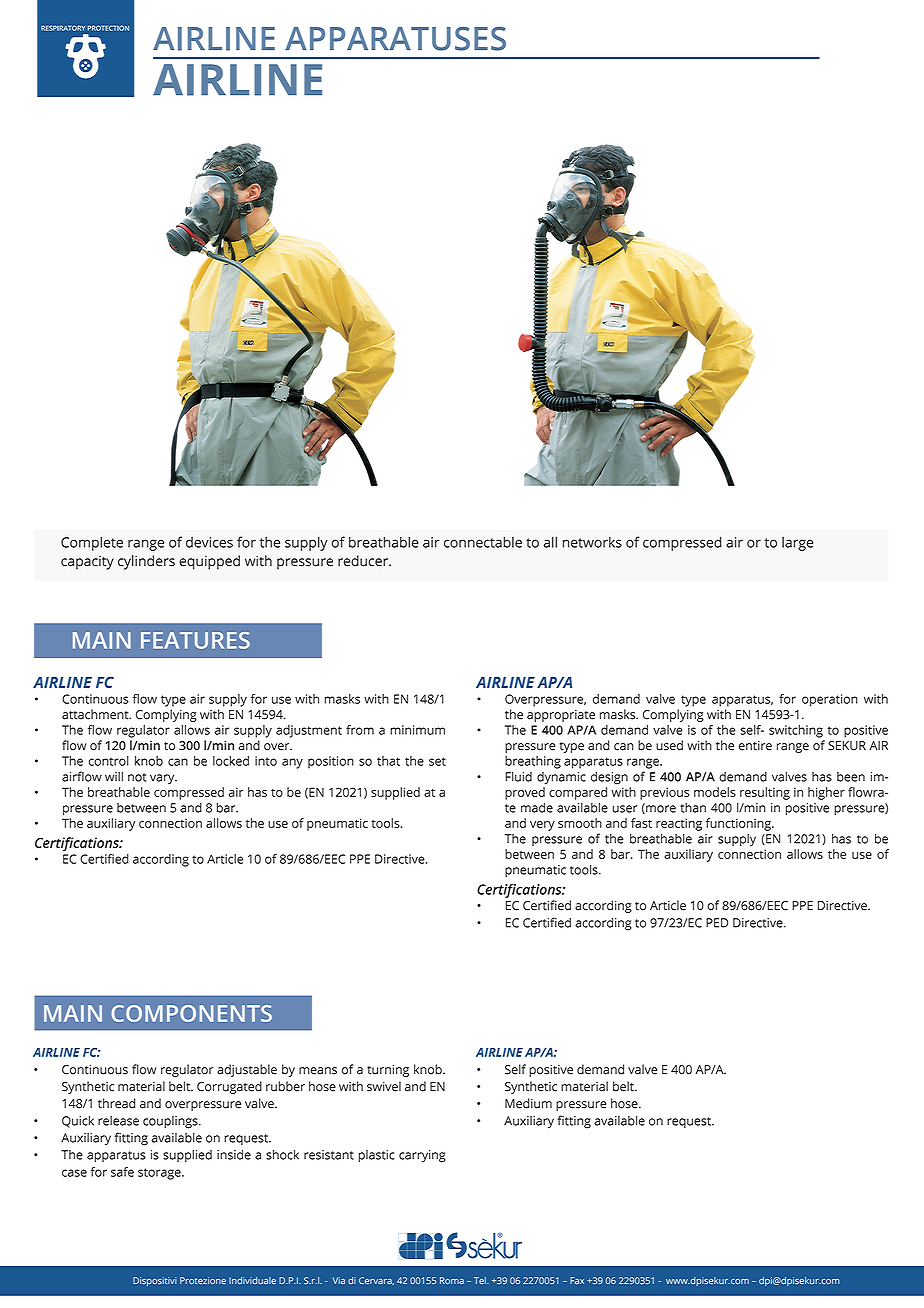 Image resolution: width=924 pixels, height=1308 pixels. What do you see at coordinates (483, 542) in the screenshot?
I see `connectable` at bounding box center [483, 542].
